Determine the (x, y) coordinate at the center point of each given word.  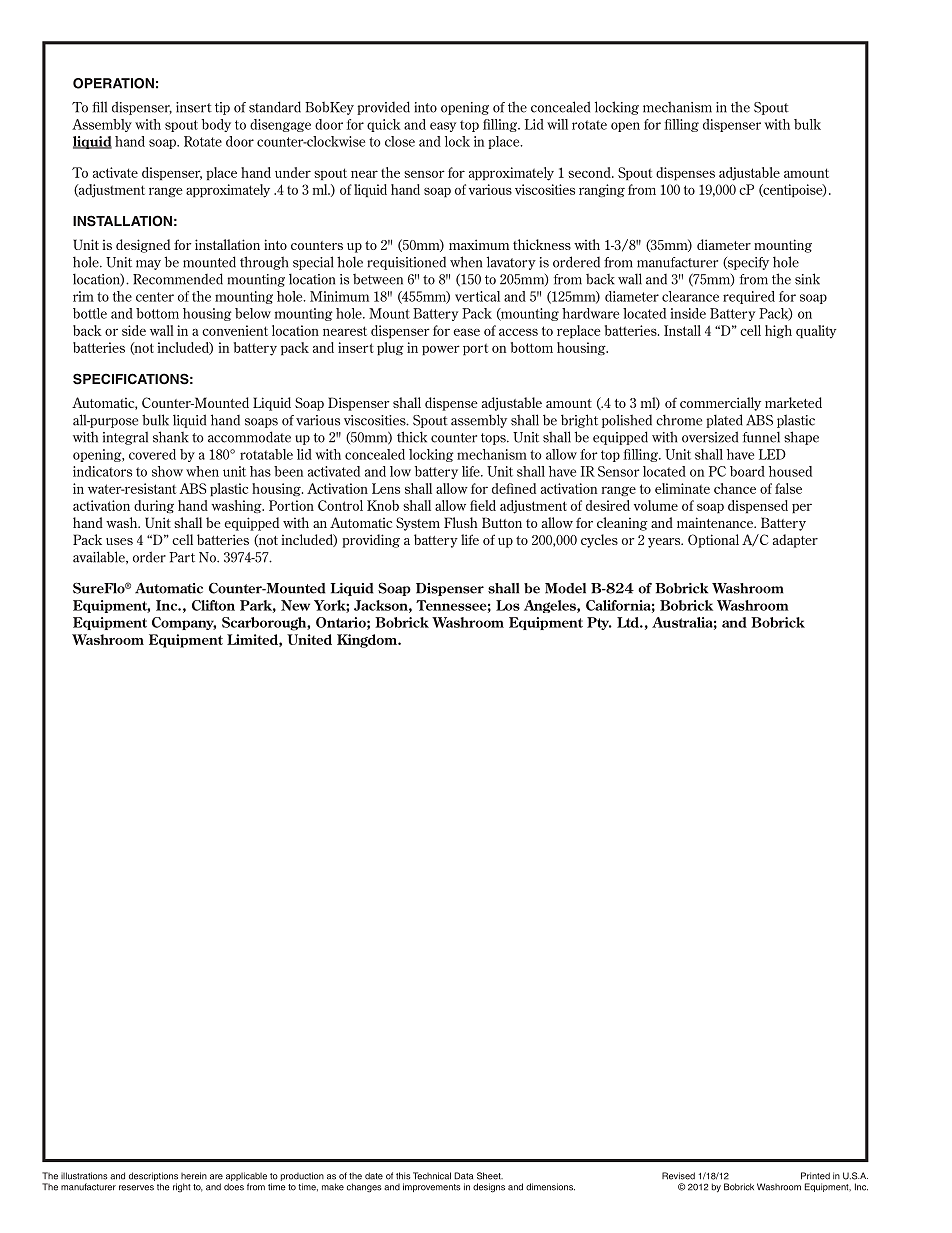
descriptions (153, 1178)
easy (443, 127)
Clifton (213, 605)
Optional (713, 541)
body (216, 125)
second (590, 172)
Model (565, 588)
